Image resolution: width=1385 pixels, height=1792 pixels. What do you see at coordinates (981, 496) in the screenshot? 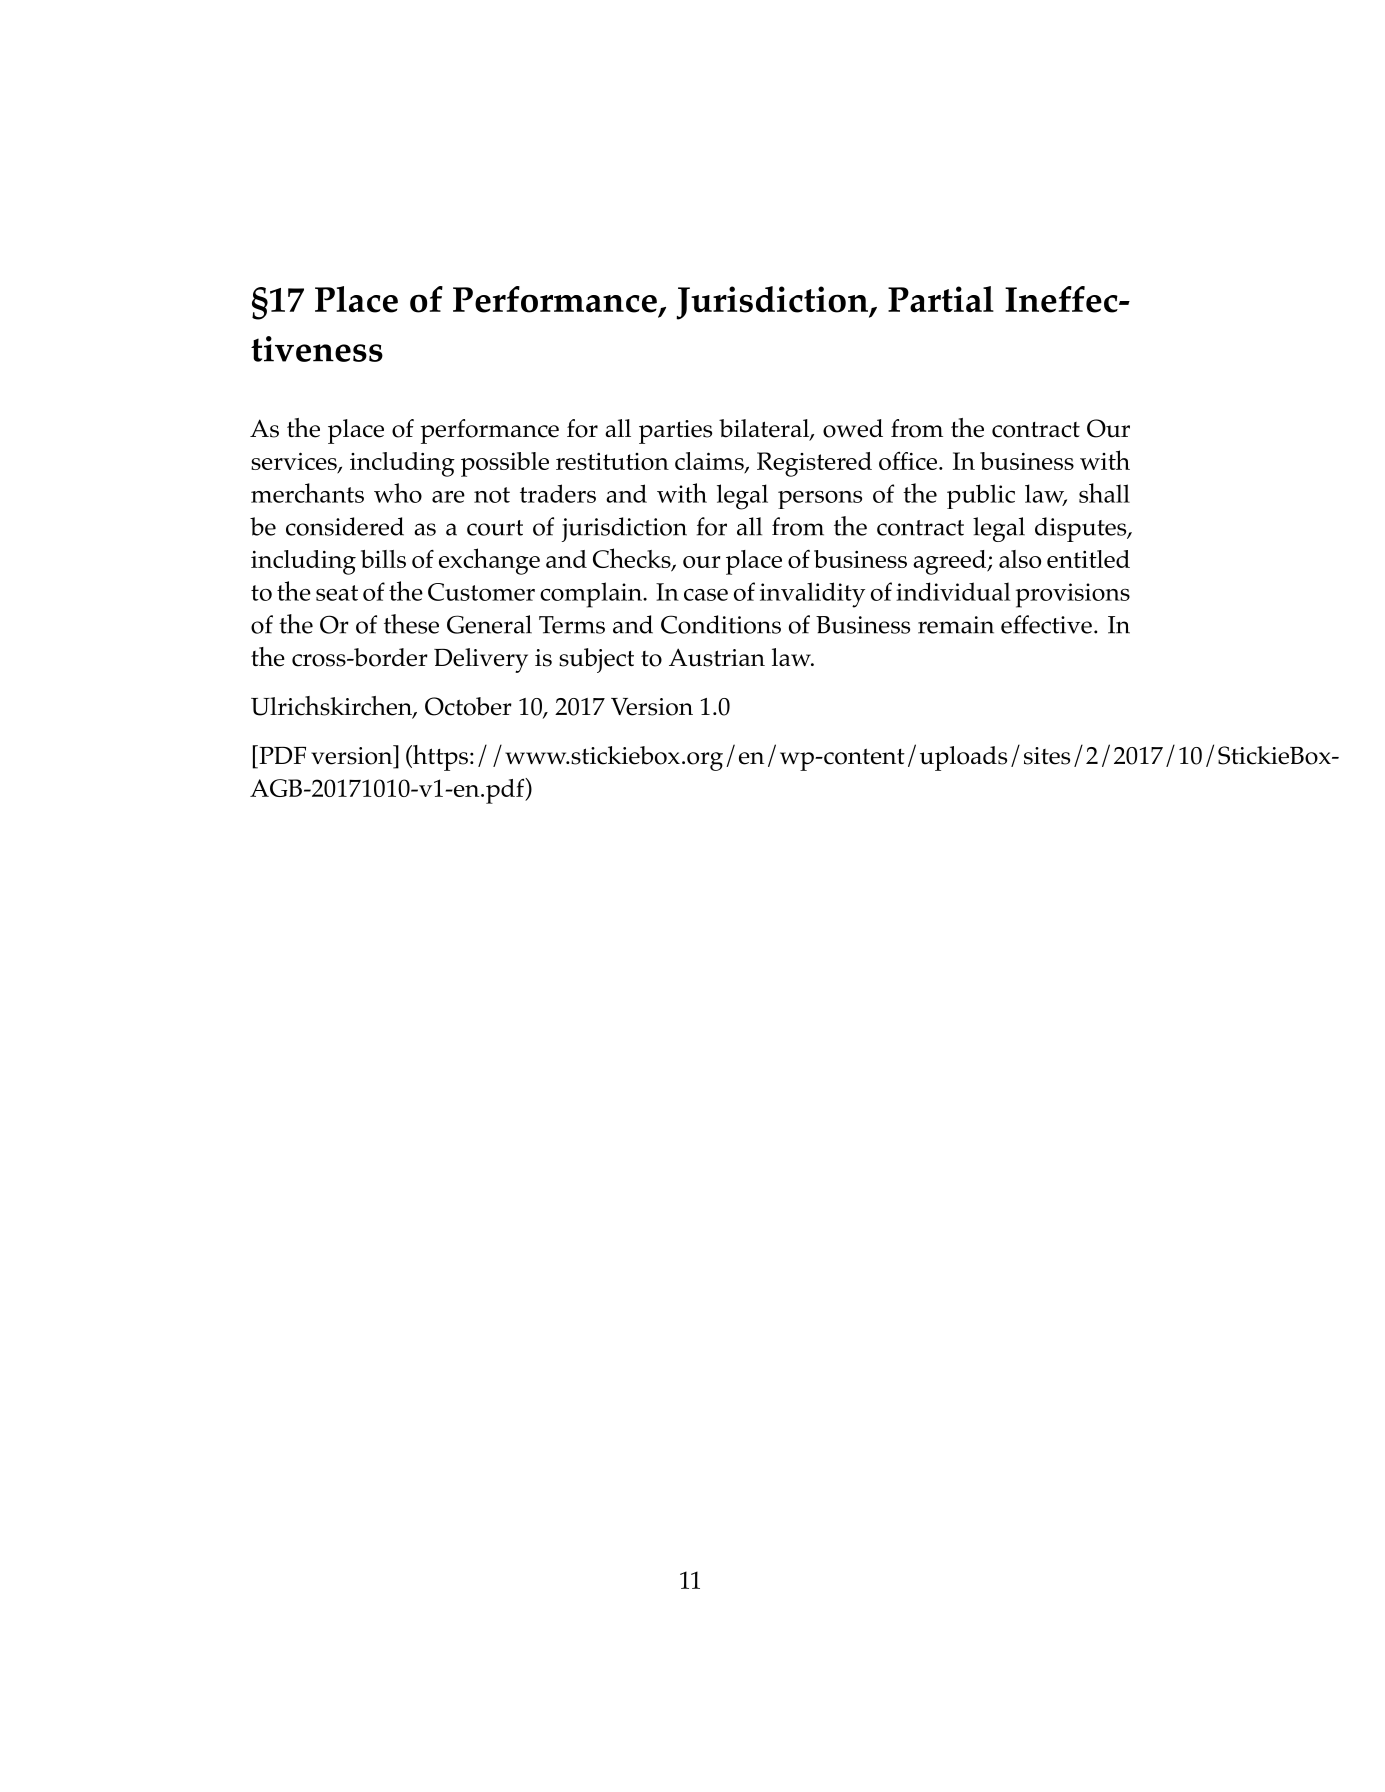
I see `public` at bounding box center [981, 496].
